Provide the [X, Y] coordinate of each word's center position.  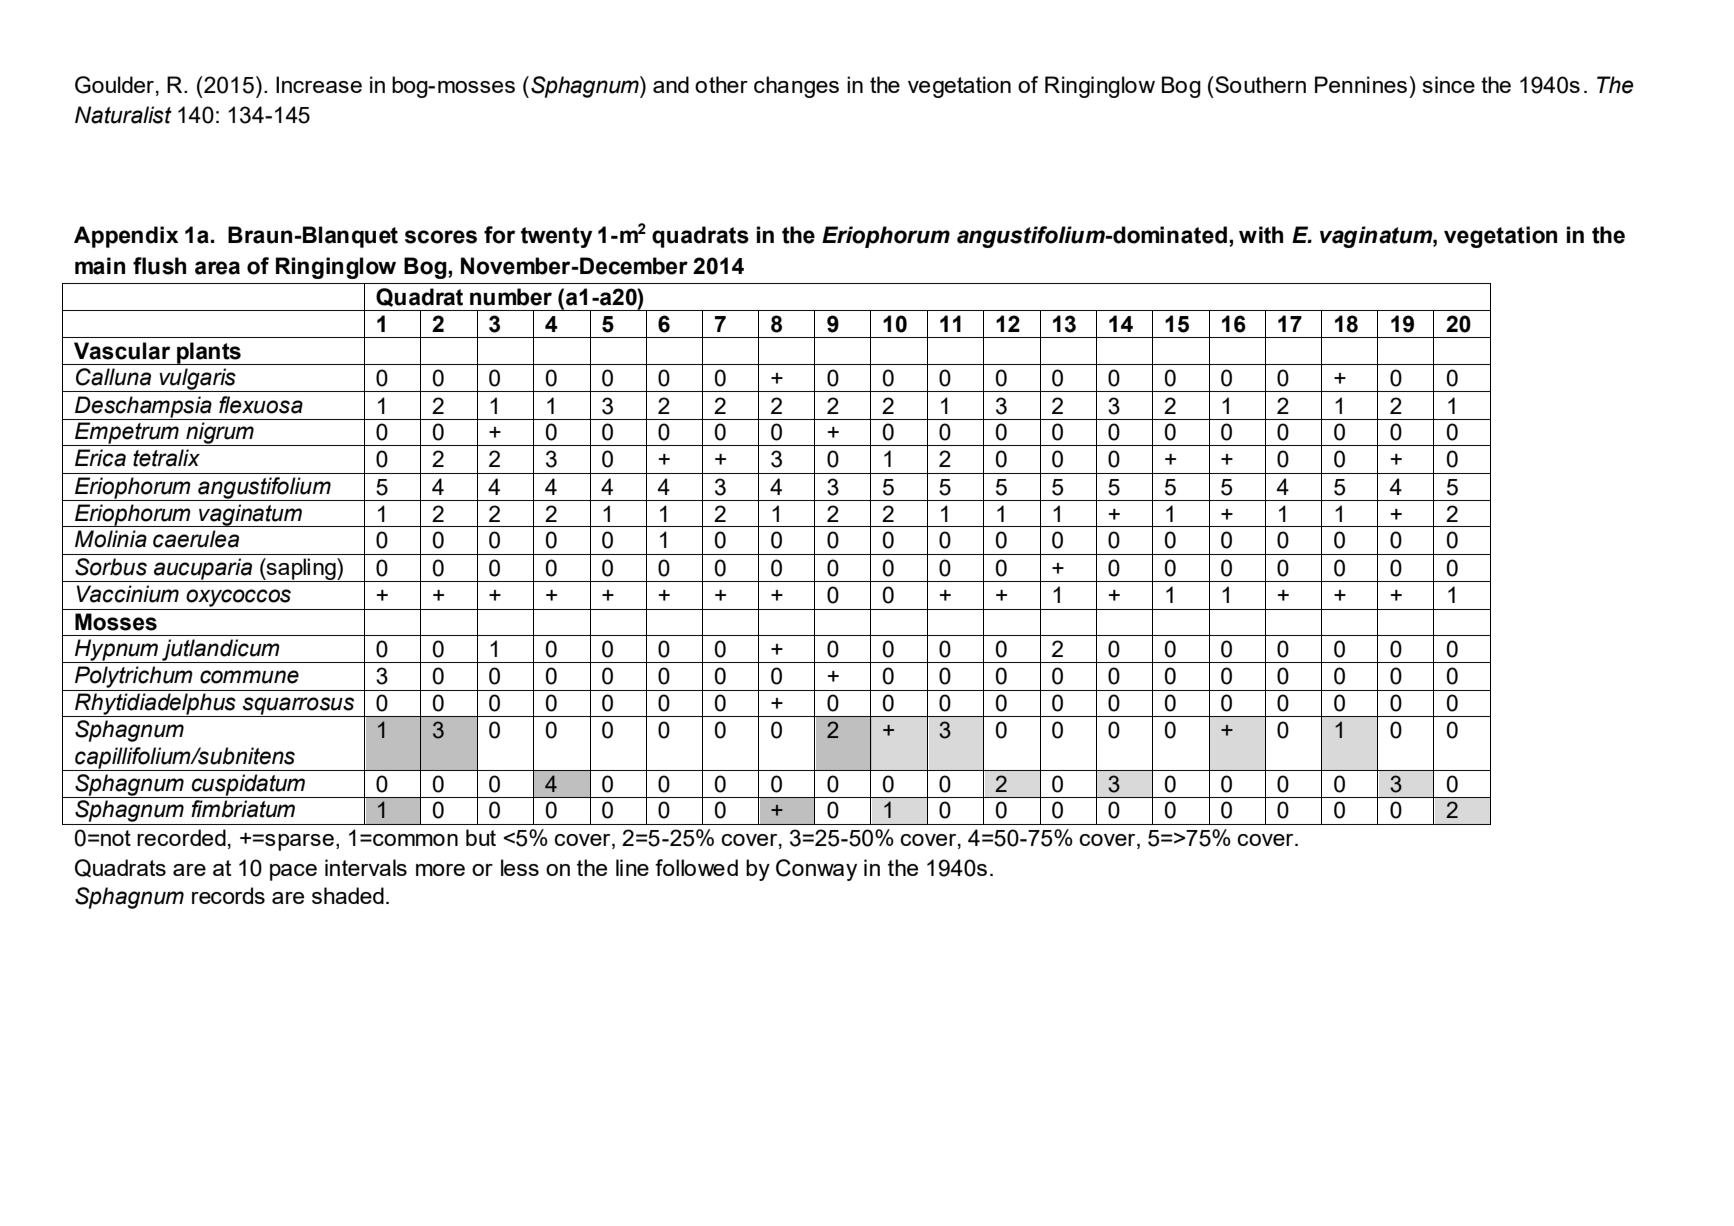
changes [796, 87]
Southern [1259, 84]
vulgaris [197, 380]
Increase [319, 84]
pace [293, 872]
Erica [100, 458]
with [1261, 235]
